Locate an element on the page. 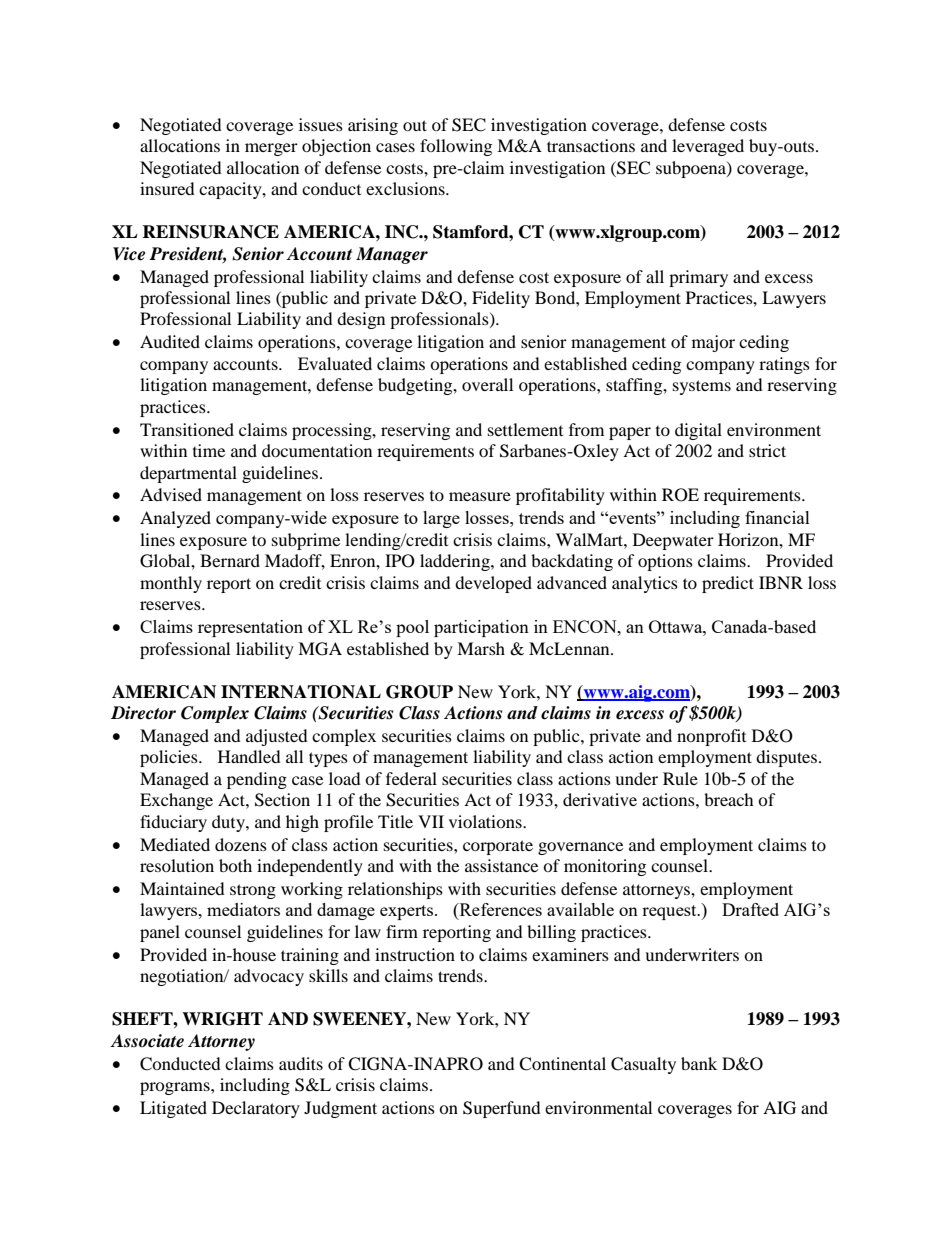 This document has height=1233, width=952. digital is located at coordinates (698, 431).
